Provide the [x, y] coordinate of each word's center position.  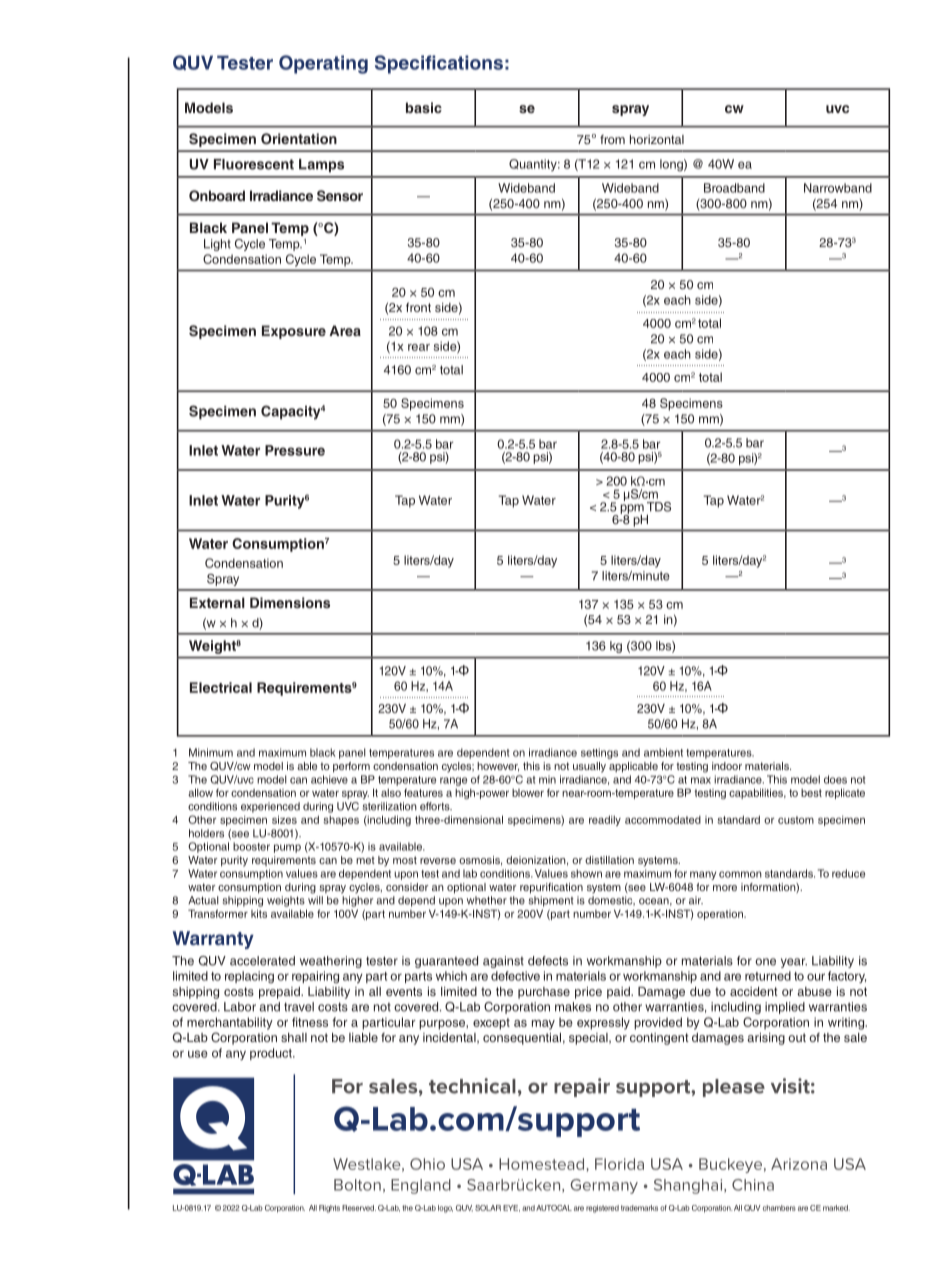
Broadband [734, 188]
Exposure [294, 332]
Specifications [439, 64]
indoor [727, 766]
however [498, 767]
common [740, 874]
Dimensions [290, 602]
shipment [551, 901]
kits [259, 913]
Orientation [299, 139]
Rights [329, 1209]
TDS [659, 507]
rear [419, 347]
